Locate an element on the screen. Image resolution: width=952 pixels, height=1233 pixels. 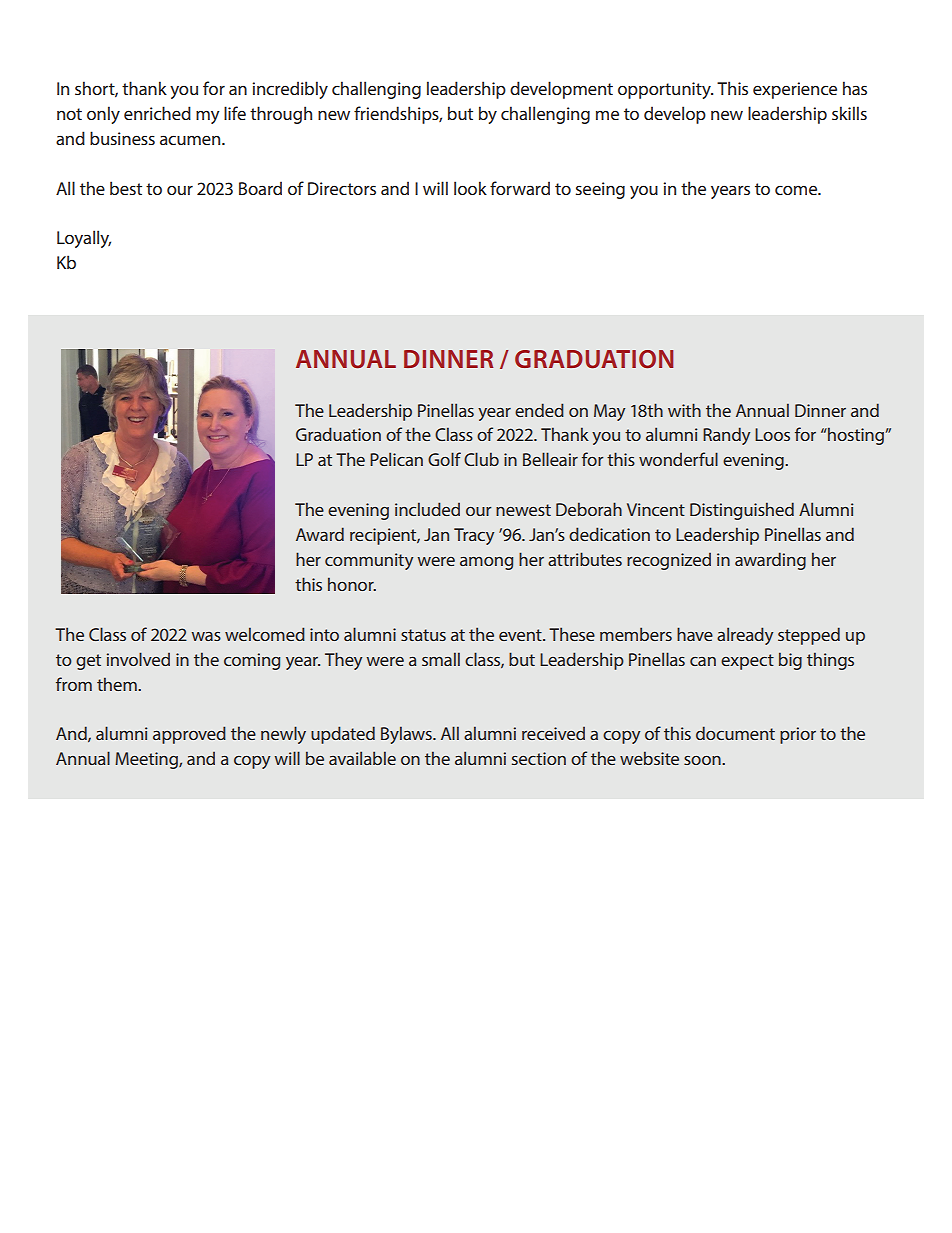
incredibly is located at coordinates (290, 90).
